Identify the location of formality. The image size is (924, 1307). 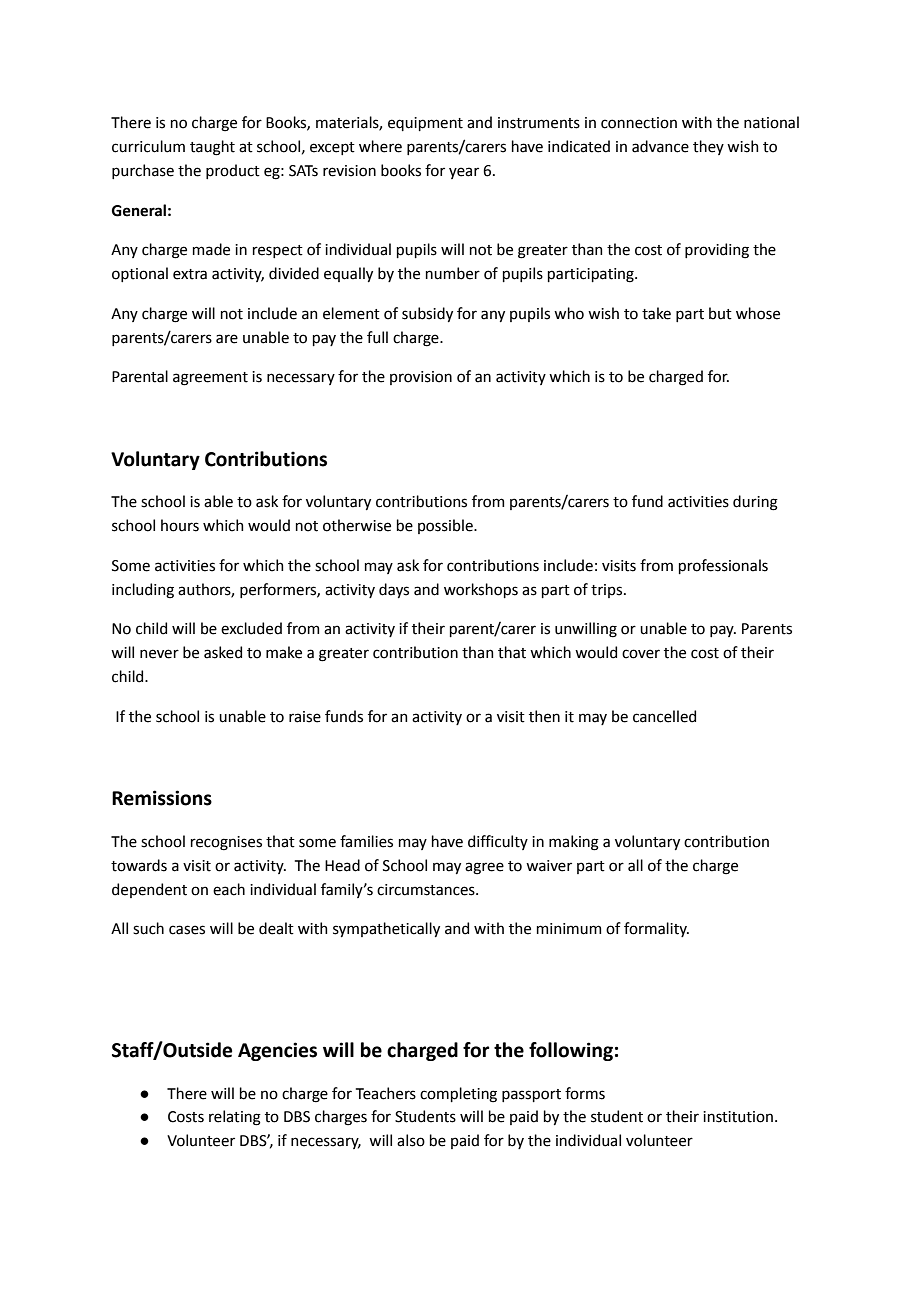
(656, 929).
